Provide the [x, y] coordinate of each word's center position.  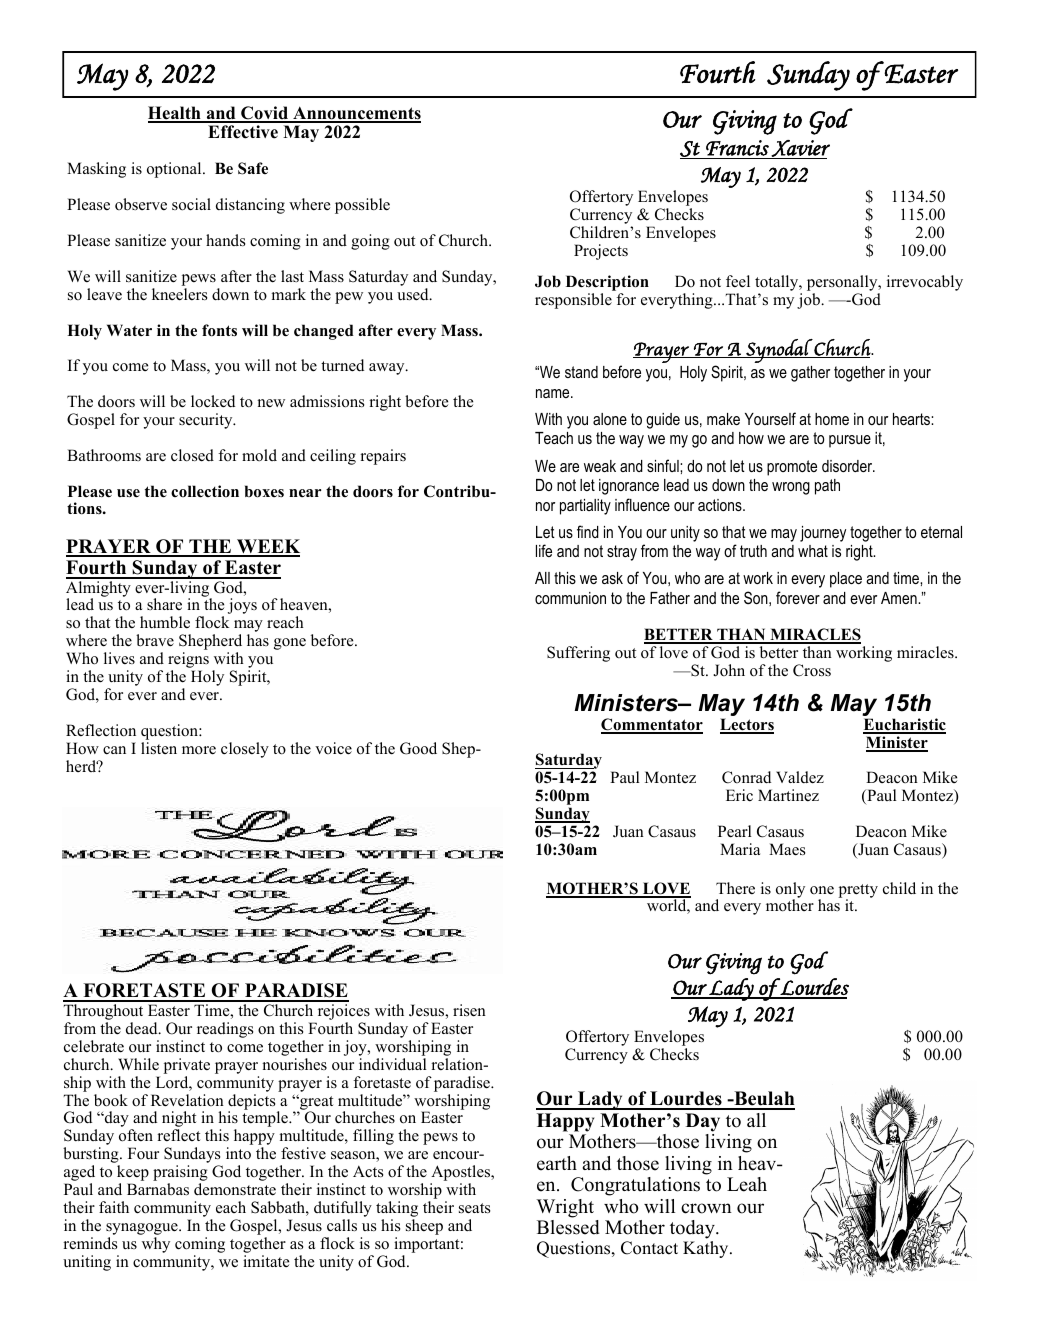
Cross [812, 670]
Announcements [356, 114]
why [156, 1245]
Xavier [800, 149]
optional [175, 170]
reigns [188, 661]
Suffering [578, 654]
